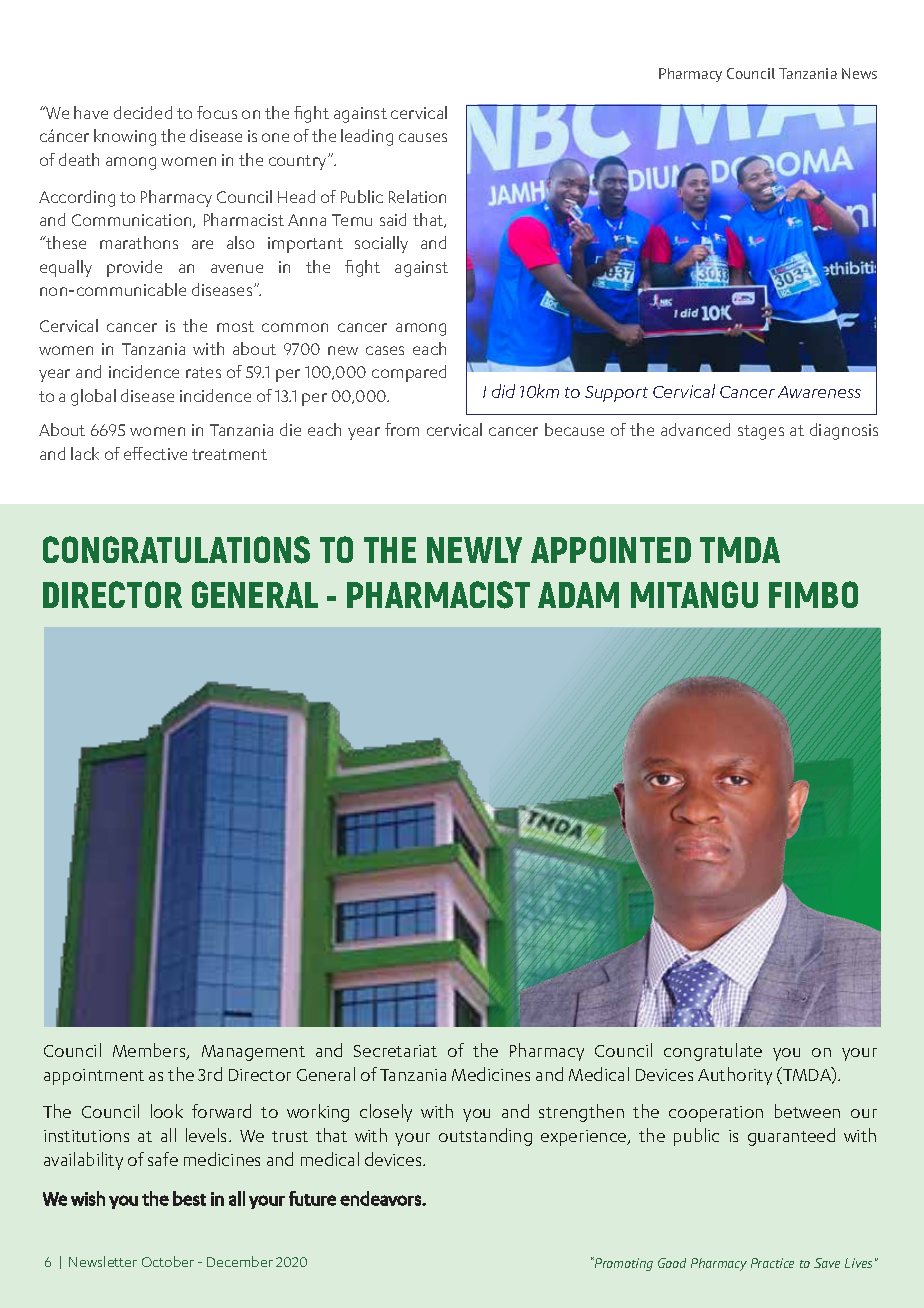 The height and width of the image is (1308, 924). I want to click on October, so click(168, 1261).
